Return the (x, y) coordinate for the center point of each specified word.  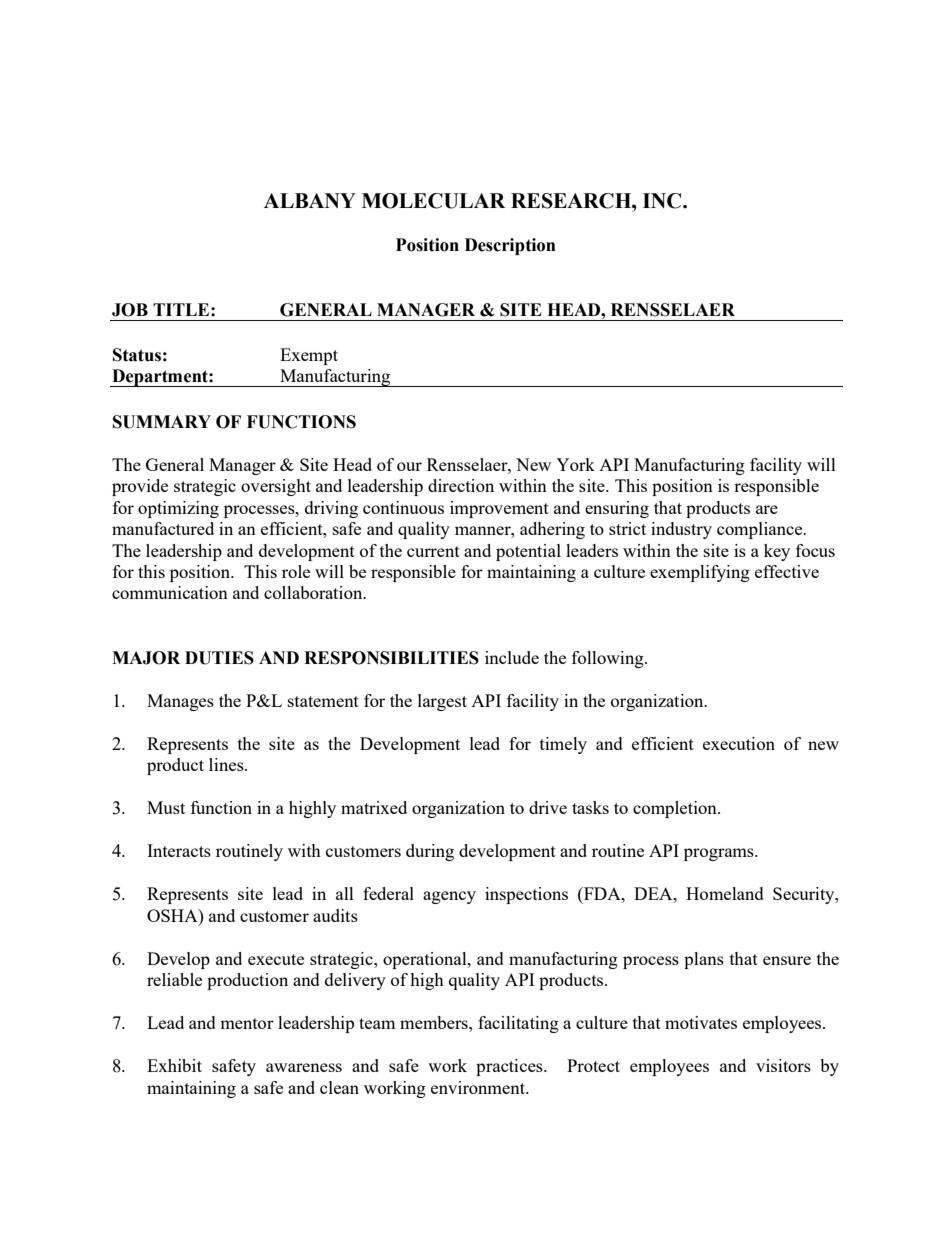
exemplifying (700, 573)
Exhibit (174, 1065)
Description (510, 246)
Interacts (179, 850)
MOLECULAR (433, 201)
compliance (761, 530)
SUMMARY (162, 422)
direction (461, 485)
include (512, 657)
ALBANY (310, 200)
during (430, 852)
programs (720, 854)
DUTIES (219, 658)
